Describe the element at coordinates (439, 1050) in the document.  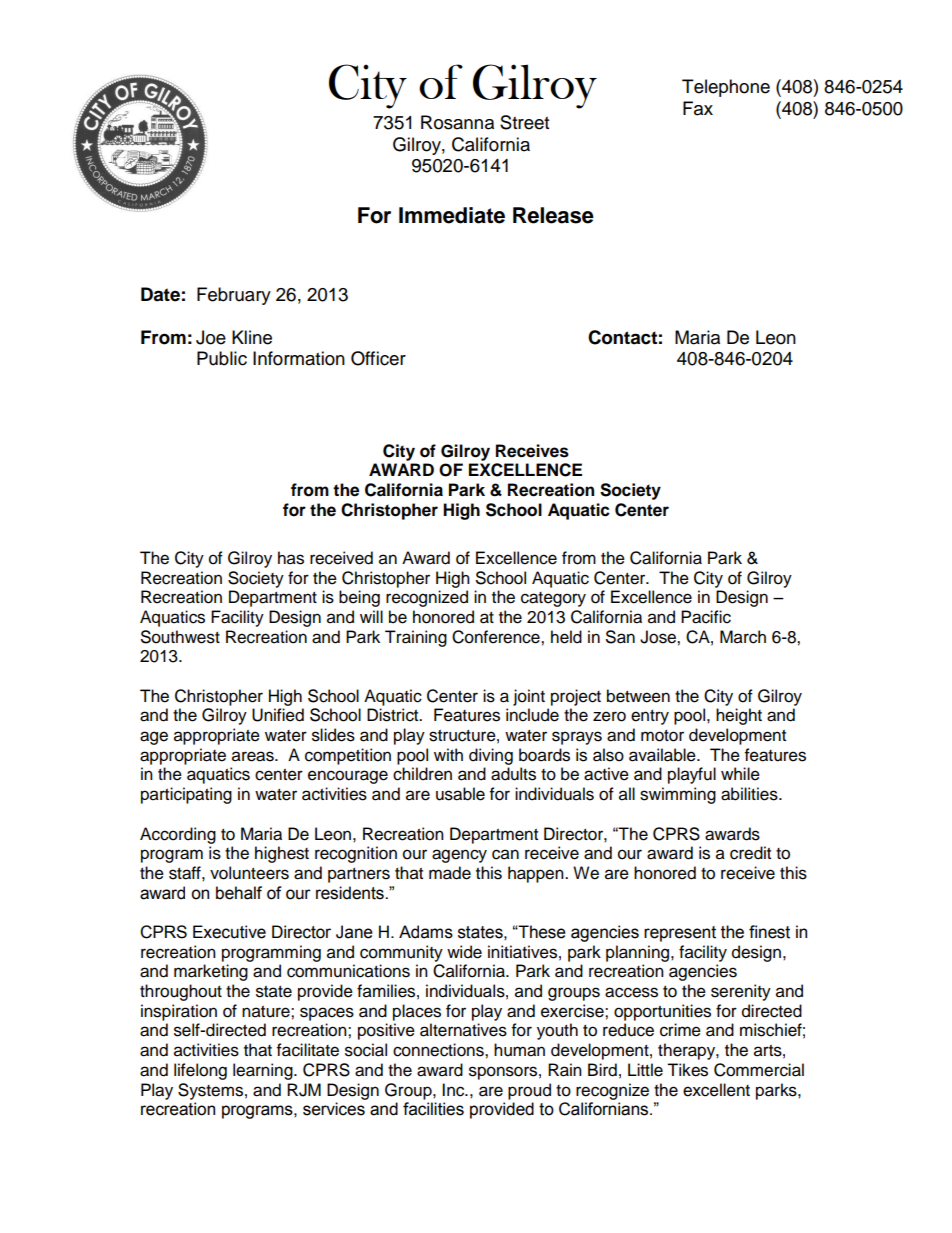
I see `connections` at that location.
